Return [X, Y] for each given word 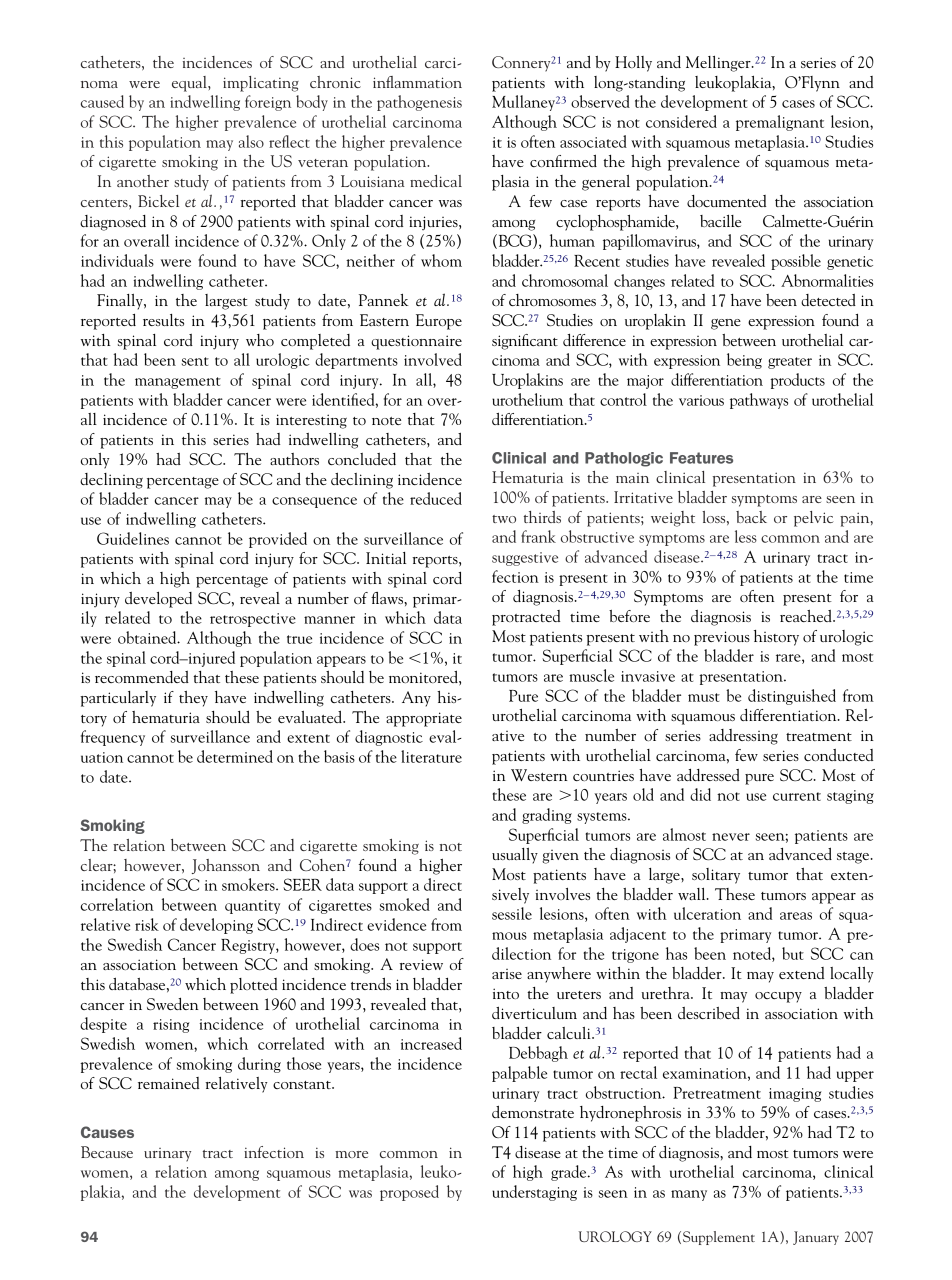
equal [190, 84]
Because [107, 1152]
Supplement [719, 1238]
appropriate [424, 719]
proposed [409, 1193]
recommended [142, 677]
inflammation [417, 82]
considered [681, 121]
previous [722, 638]
